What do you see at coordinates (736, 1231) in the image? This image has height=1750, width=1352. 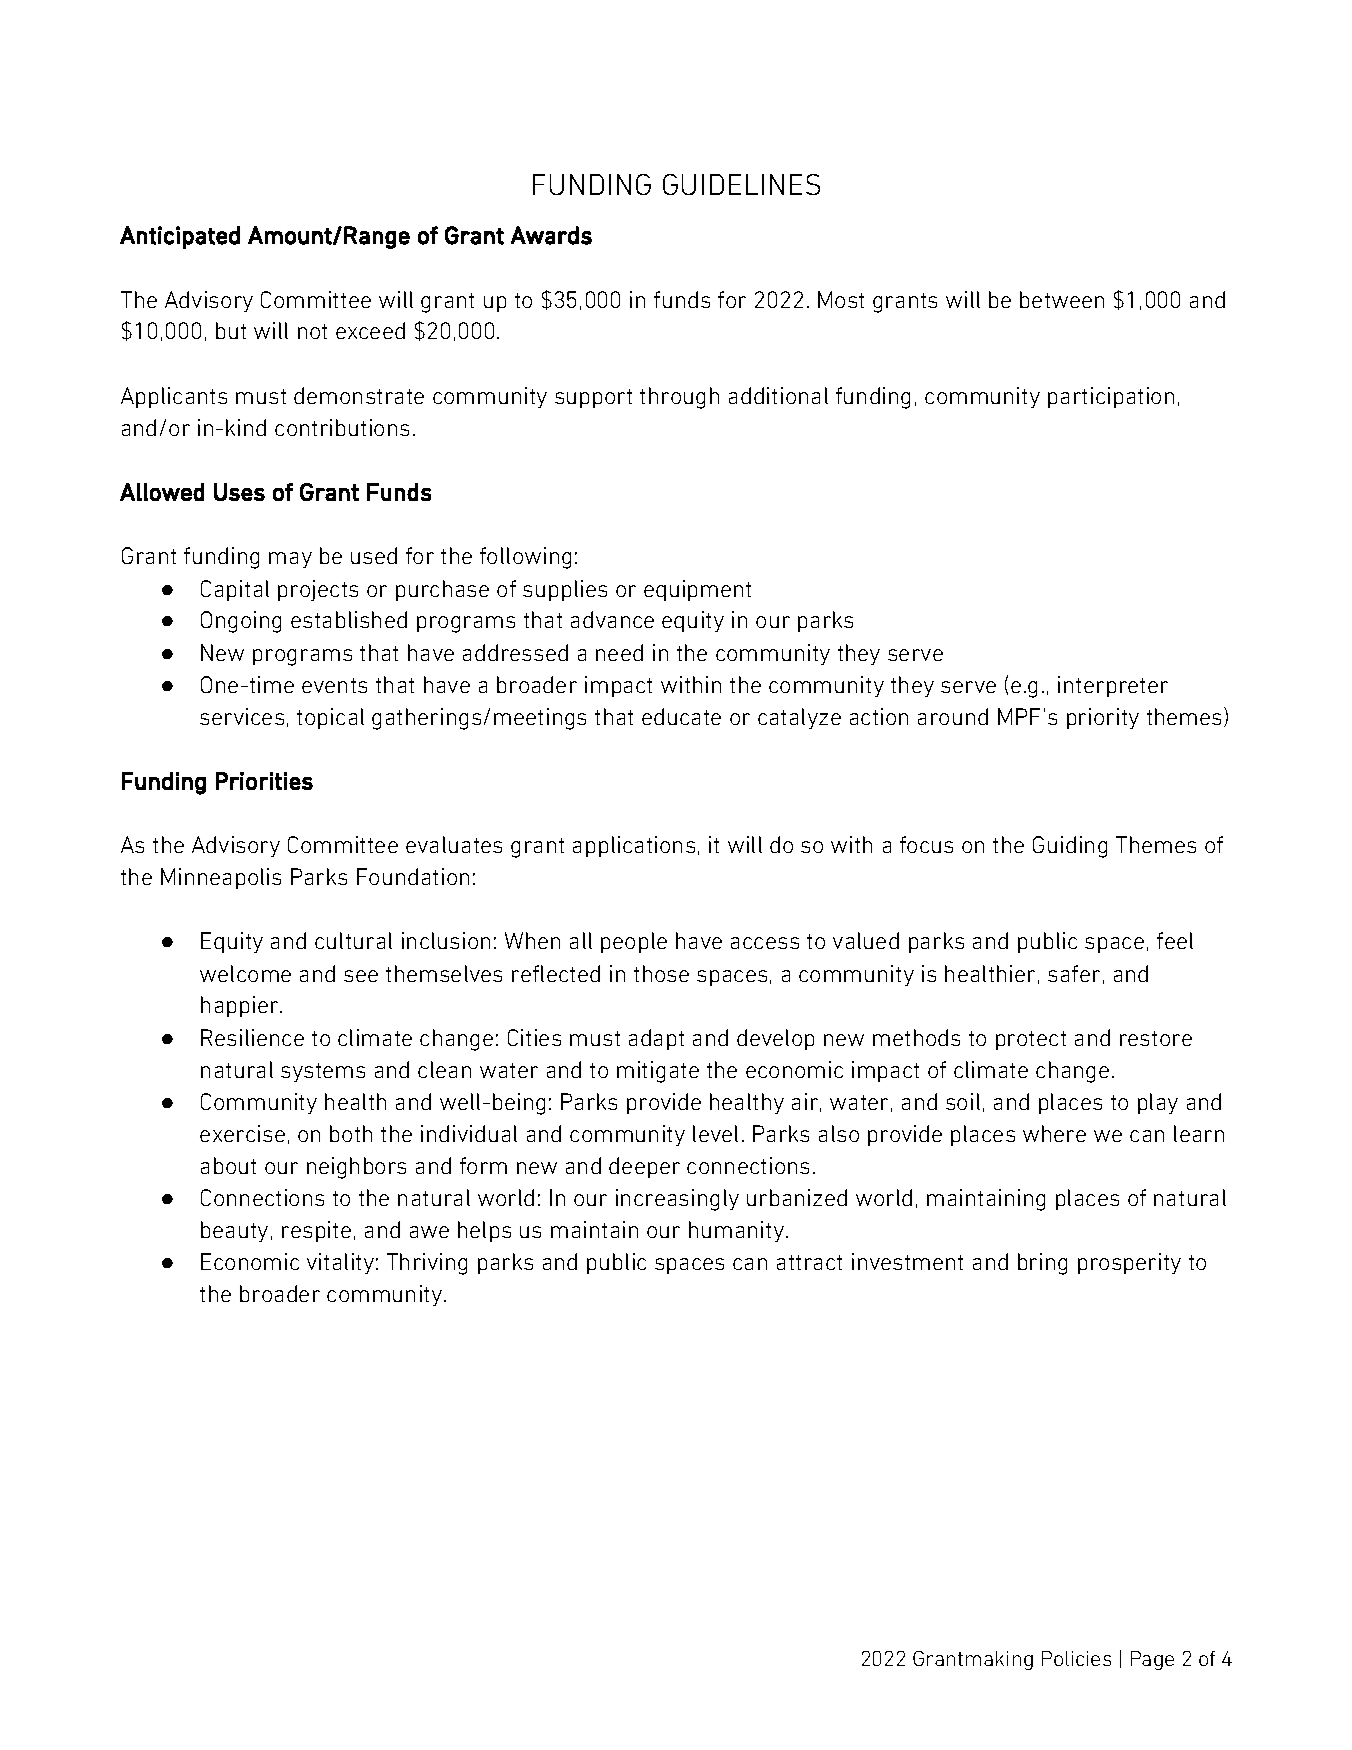 I see `humanity` at bounding box center [736, 1231].
